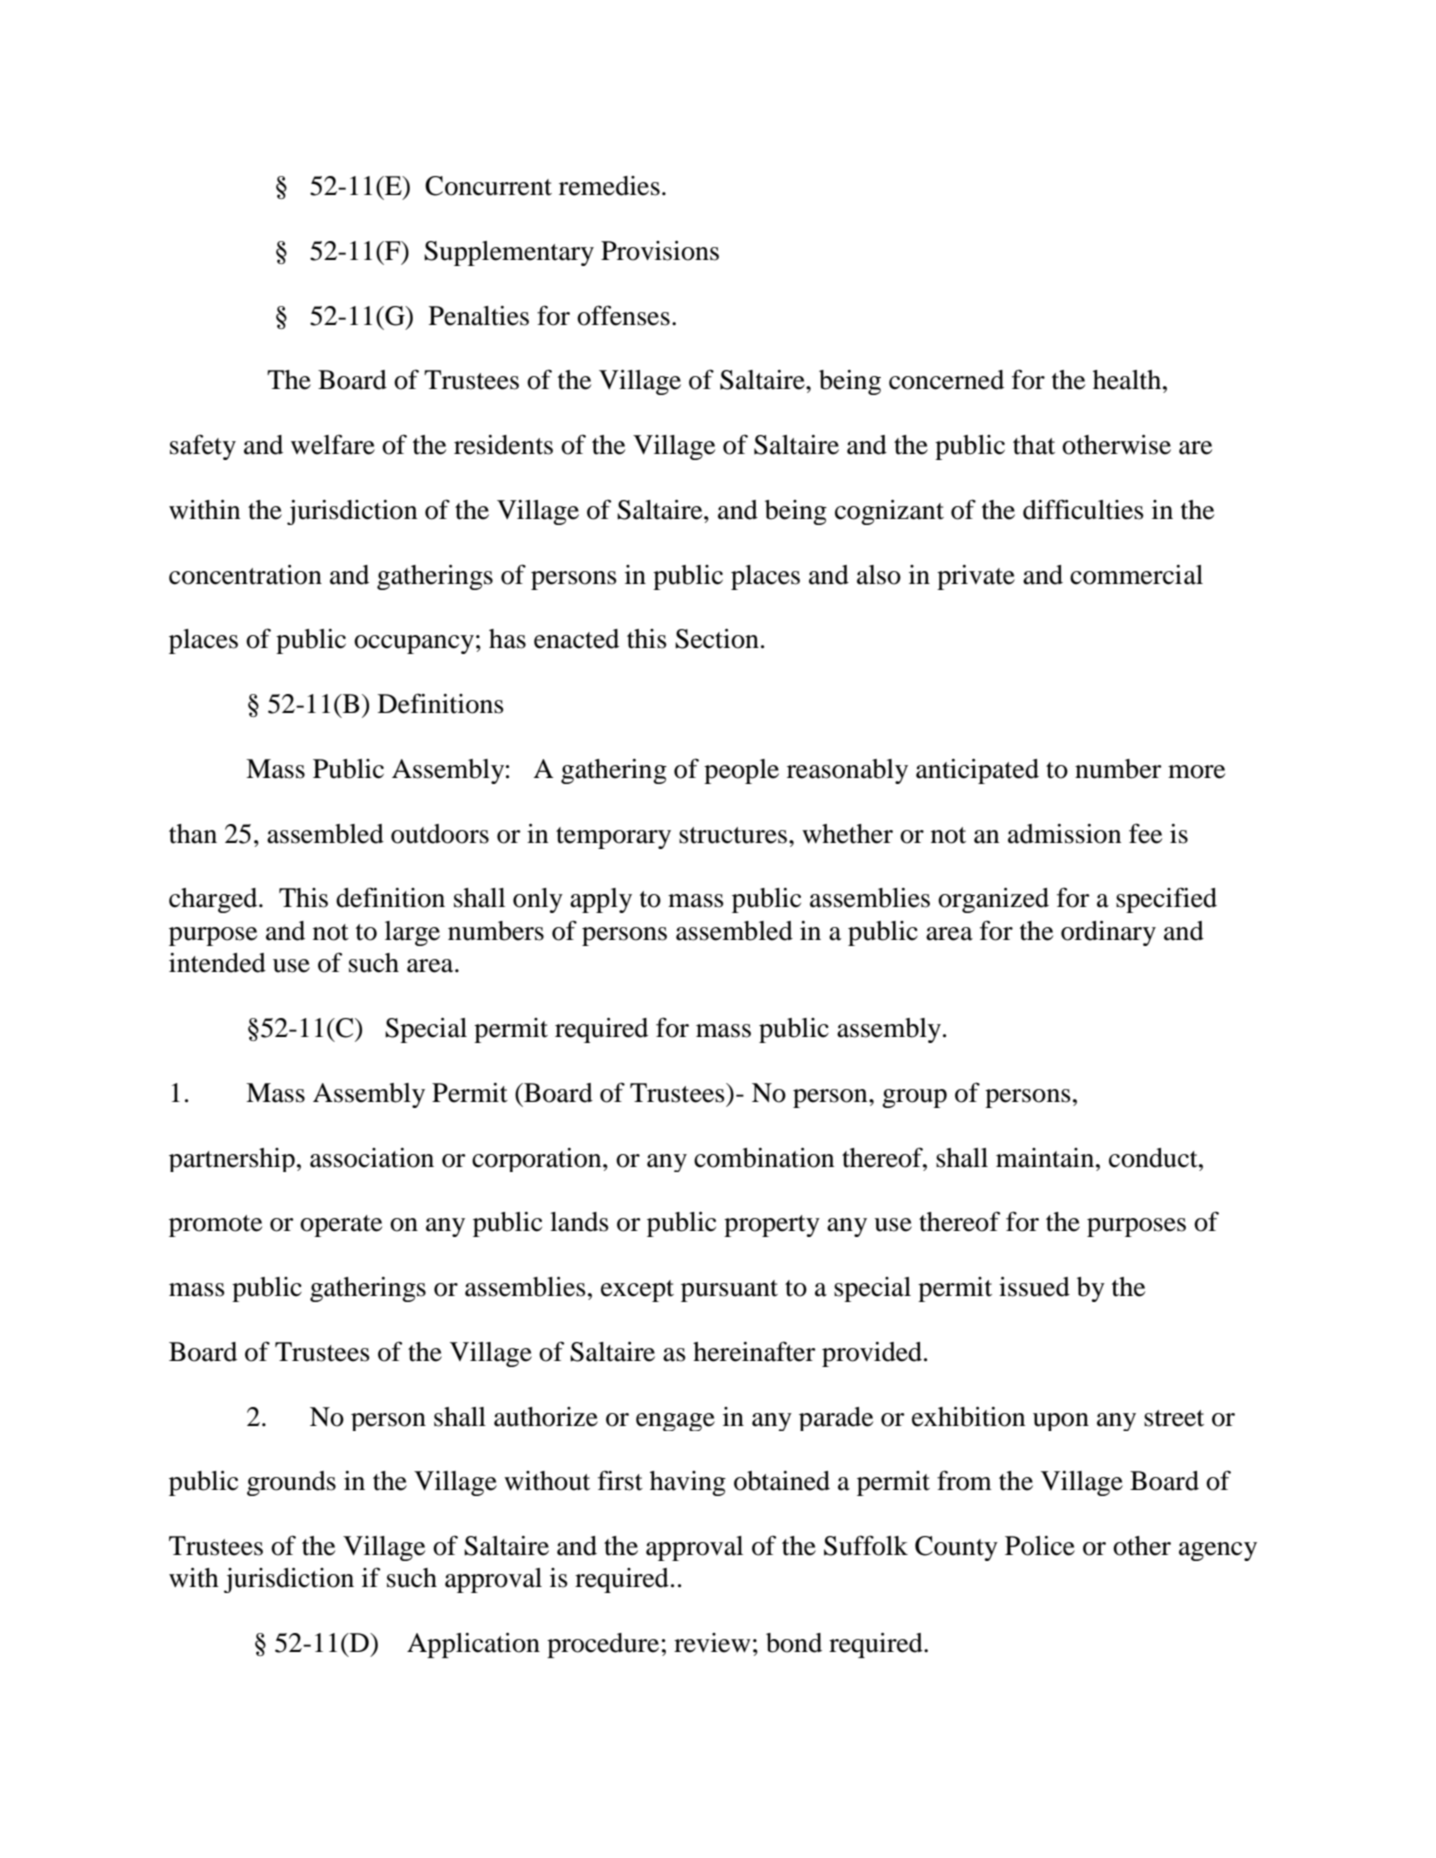 This screenshot has height=1858, width=1436. I want to click on pursuant, so click(729, 1291).
